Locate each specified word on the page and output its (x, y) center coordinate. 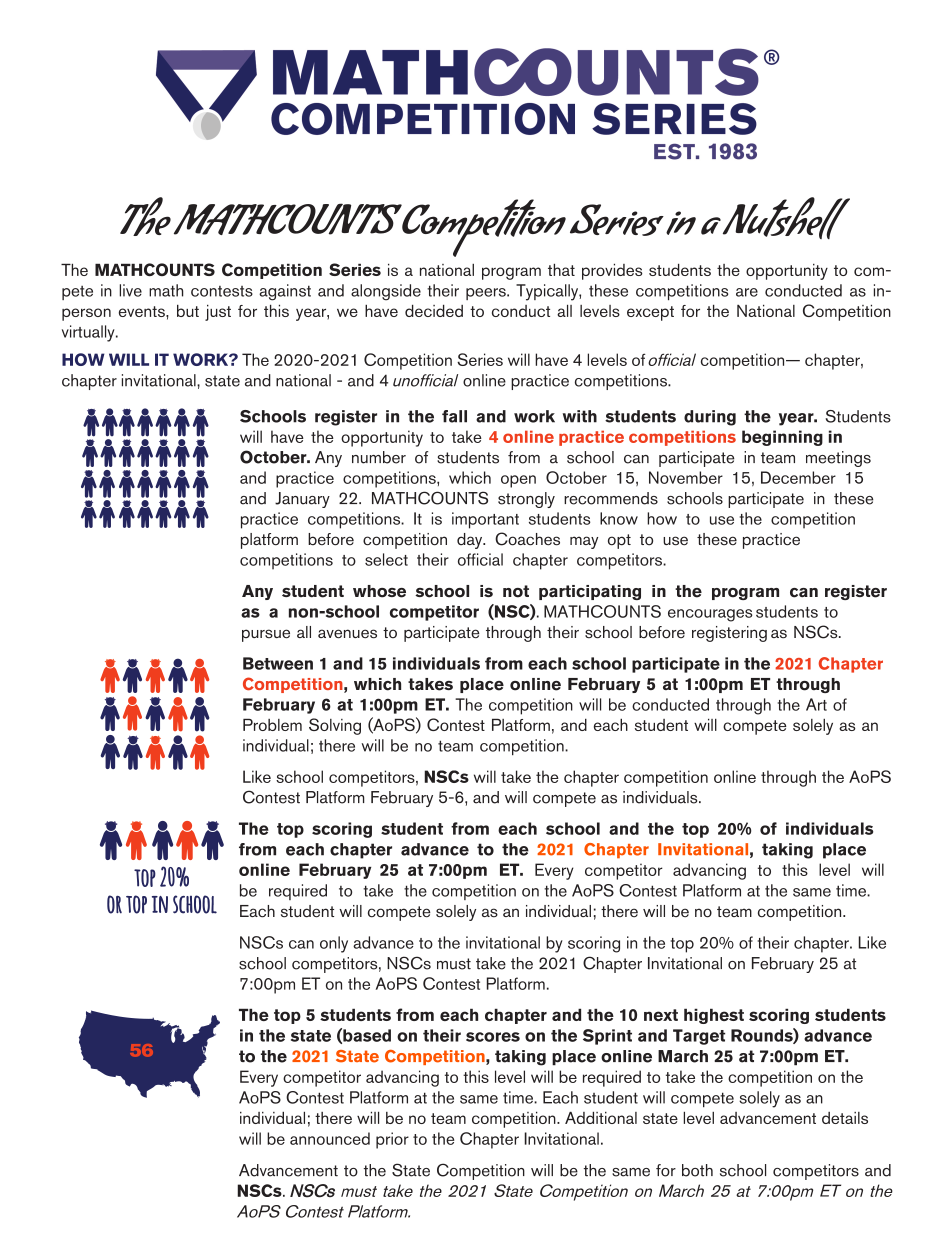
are (747, 292)
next (661, 1015)
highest (714, 1016)
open (518, 481)
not (516, 591)
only (334, 944)
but (188, 310)
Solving (335, 726)
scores (493, 1037)
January (302, 500)
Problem (272, 724)
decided (434, 310)
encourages (710, 615)
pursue (266, 635)
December (798, 477)
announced (330, 1138)
